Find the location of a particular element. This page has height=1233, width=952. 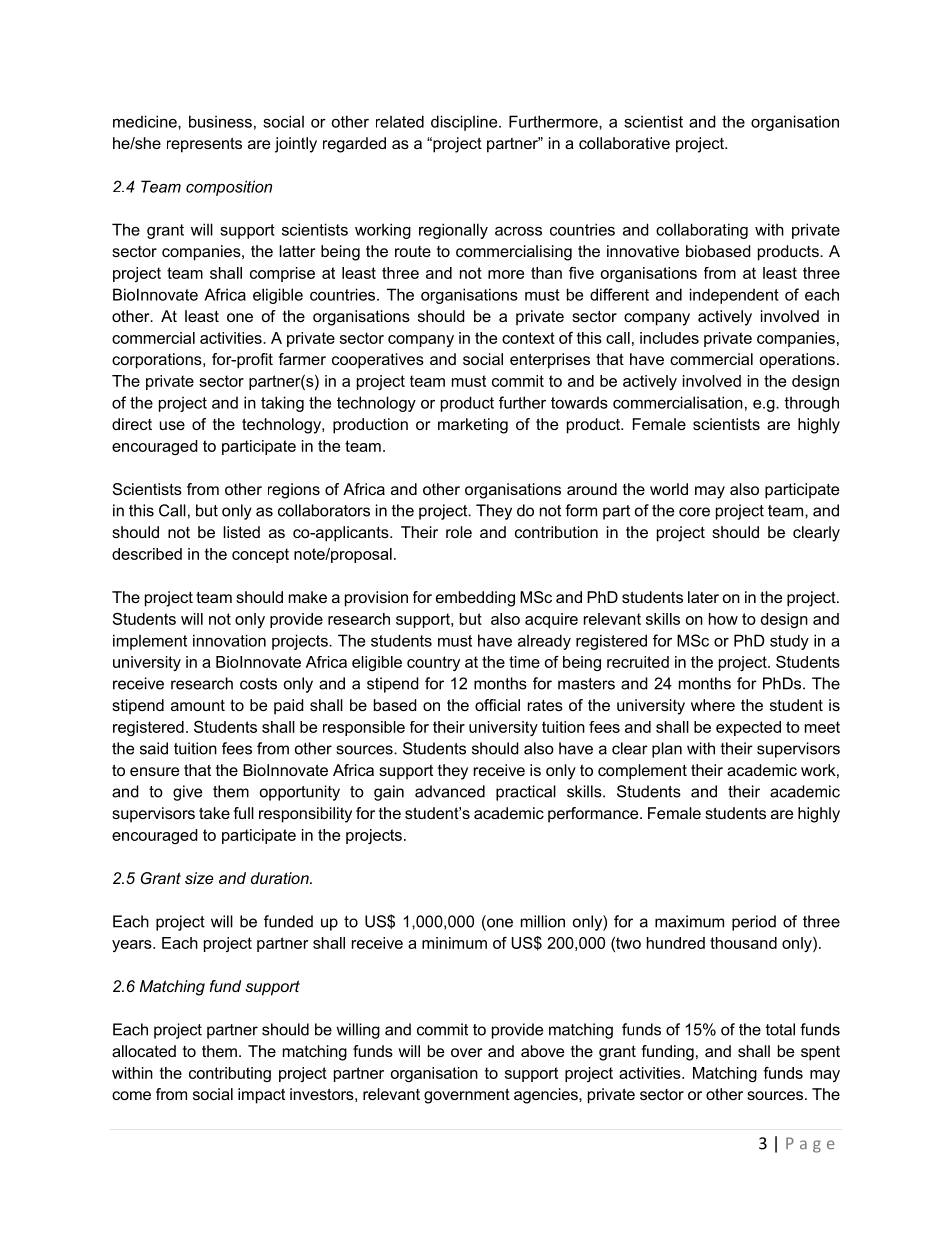

Page is located at coordinates (810, 1145).
